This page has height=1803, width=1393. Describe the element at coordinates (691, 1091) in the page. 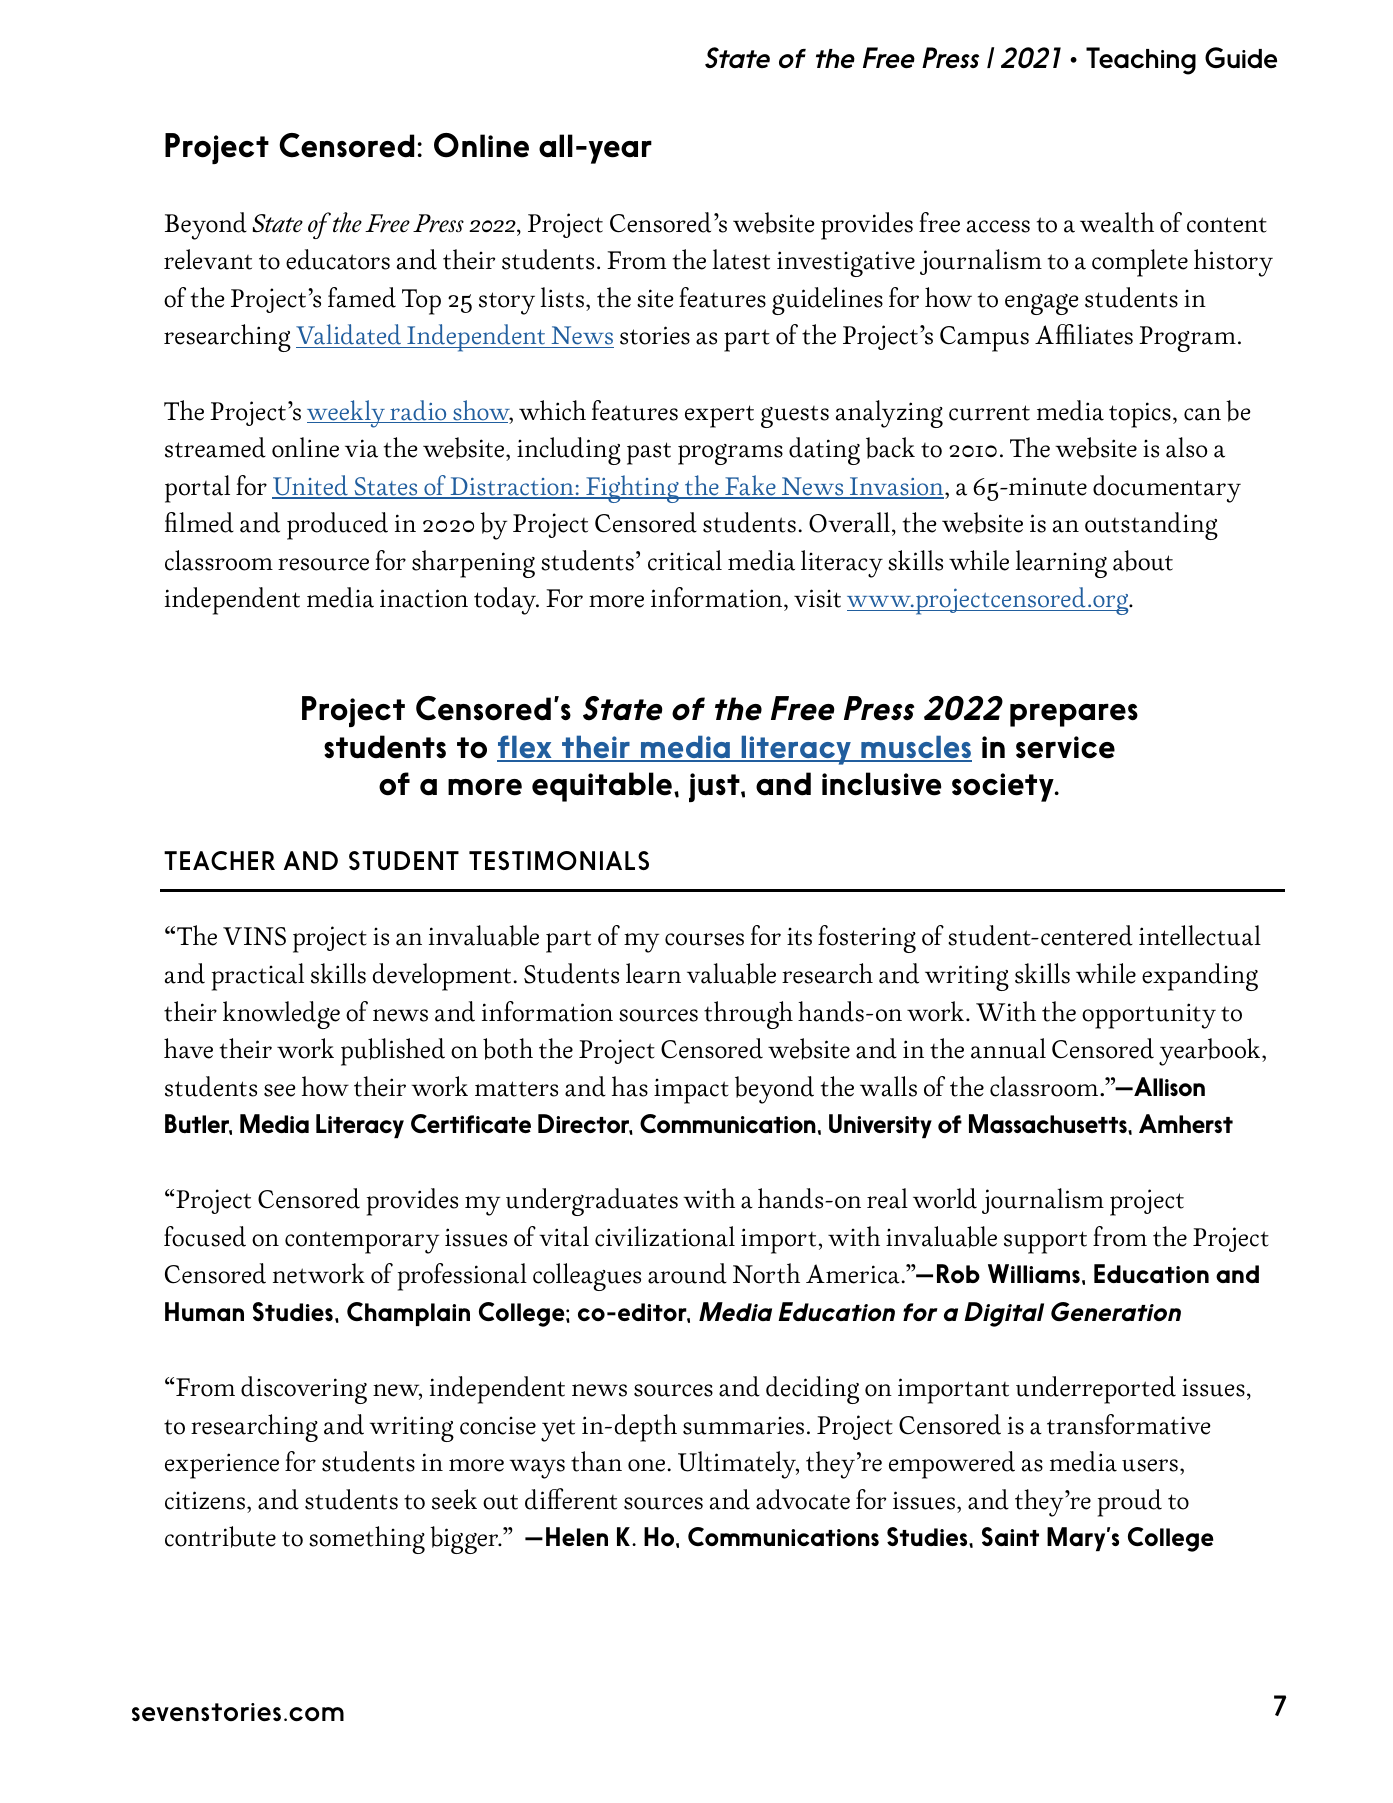

I see `impact` at that location.
